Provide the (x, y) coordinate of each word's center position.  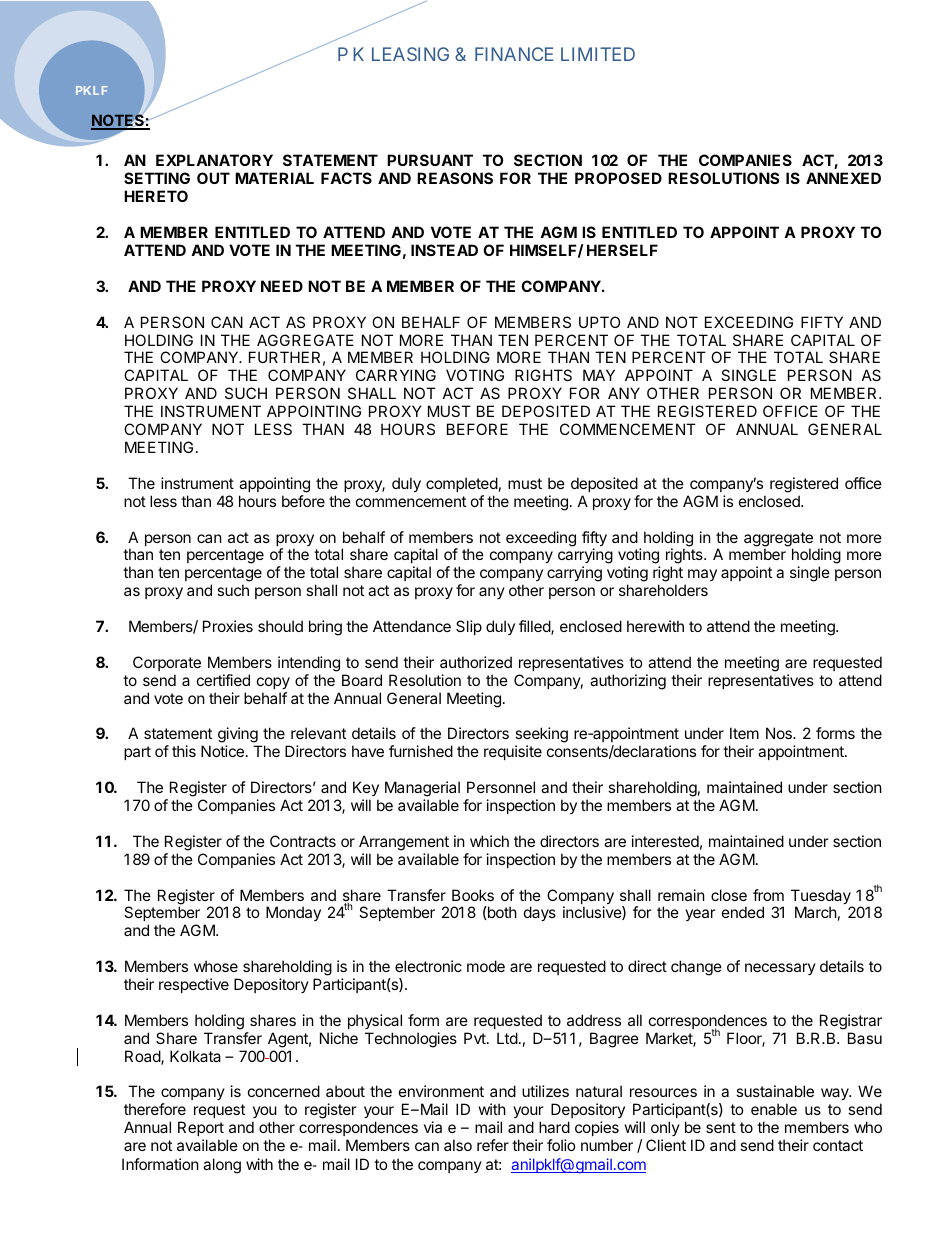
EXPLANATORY (214, 160)
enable (774, 1109)
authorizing (628, 682)
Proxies (228, 626)
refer (493, 1145)
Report (201, 1128)
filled (535, 627)
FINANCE (514, 54)
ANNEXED (843, 178)
